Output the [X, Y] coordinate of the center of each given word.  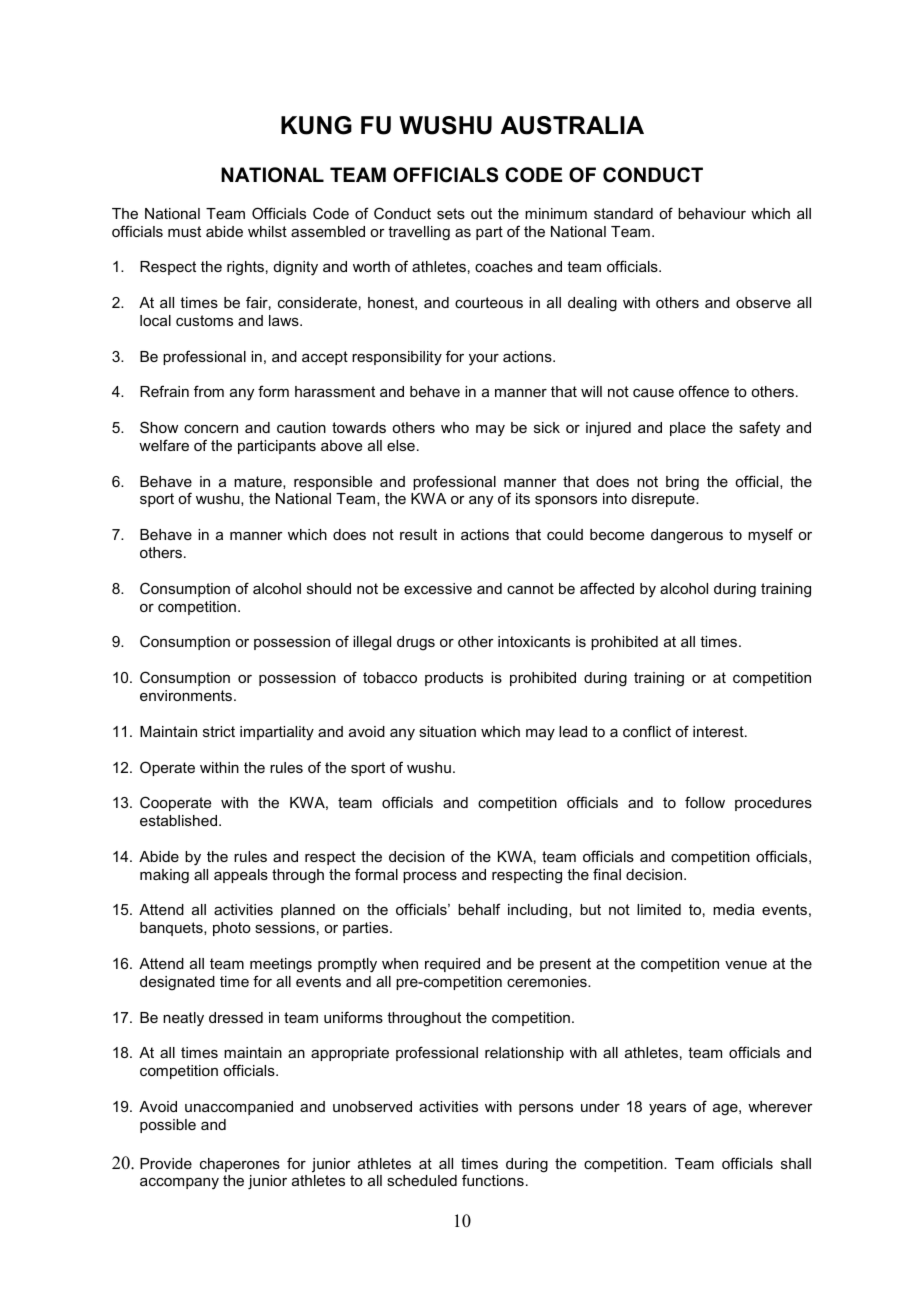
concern [211, 429]
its [523, 498]
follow [705, 802]
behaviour [712, 213]
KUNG [316, 125]
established [178, 820]
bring [682, 483]
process [430, 877]
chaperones [240, 1165]
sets [451, 213]
